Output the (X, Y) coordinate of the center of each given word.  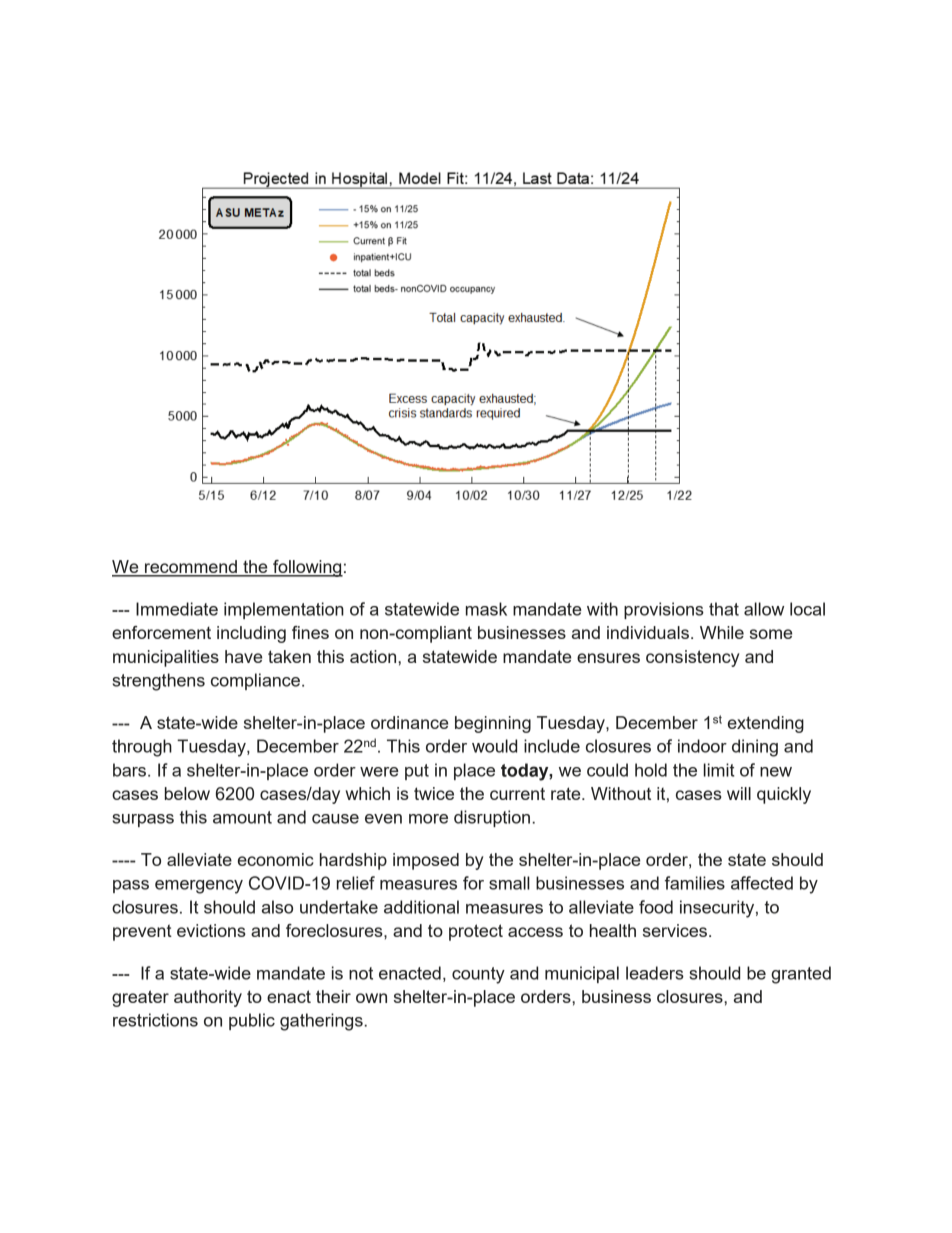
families (695, 883)
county (478, 975)
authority (208, 998)
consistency (692, 658)
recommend (191, 568)
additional (421, 907)
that (724, 609)
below (187, 793)
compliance (255, 681)
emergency (199, 887)
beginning (493, 724)
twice (434, 793)
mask (486, 609)
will (739, 793)
